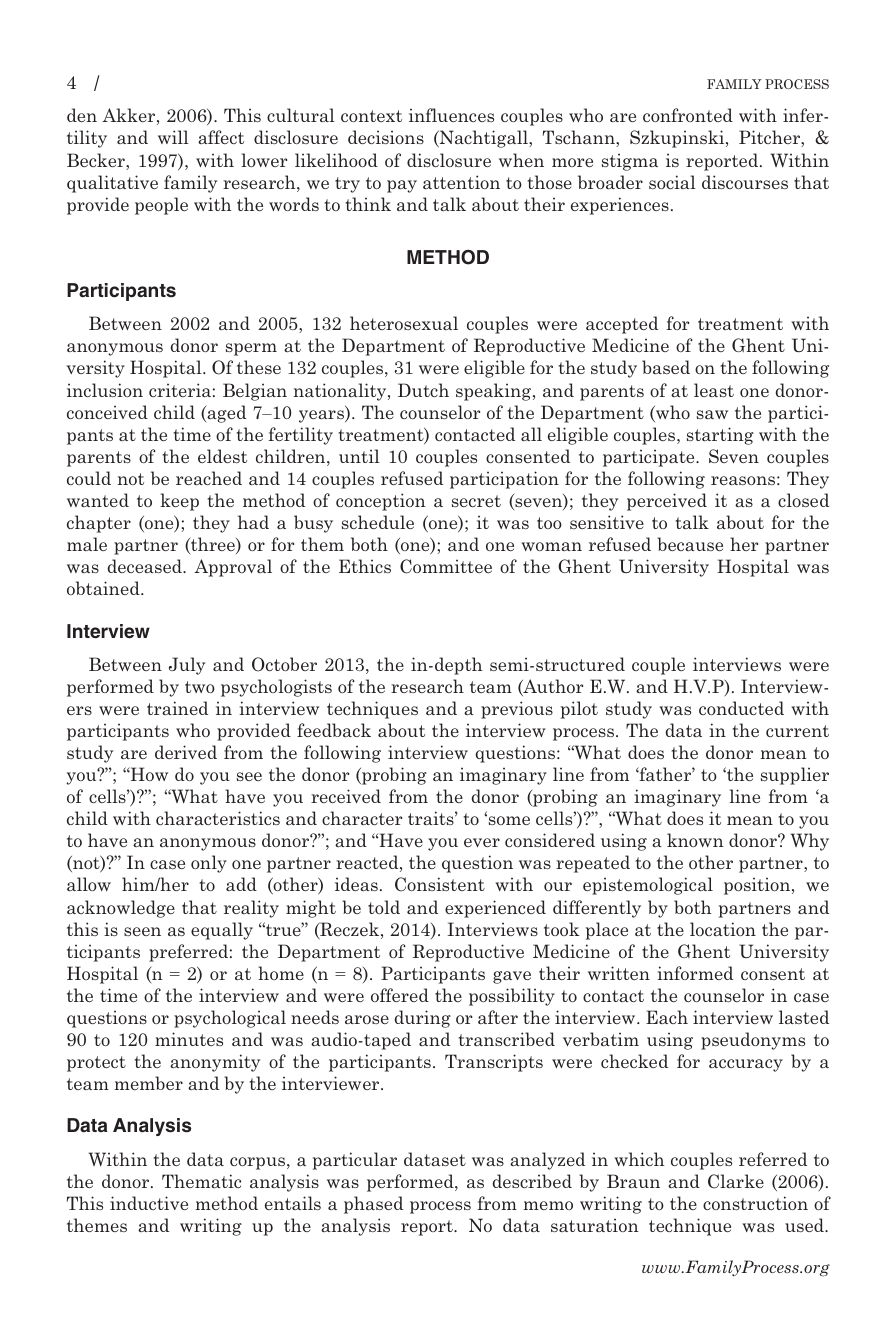 The width and height of the screenshot is (896, 1340). Describe the element at coordinates (745, 182) in the screenshot. I see `discourses` at that location.
